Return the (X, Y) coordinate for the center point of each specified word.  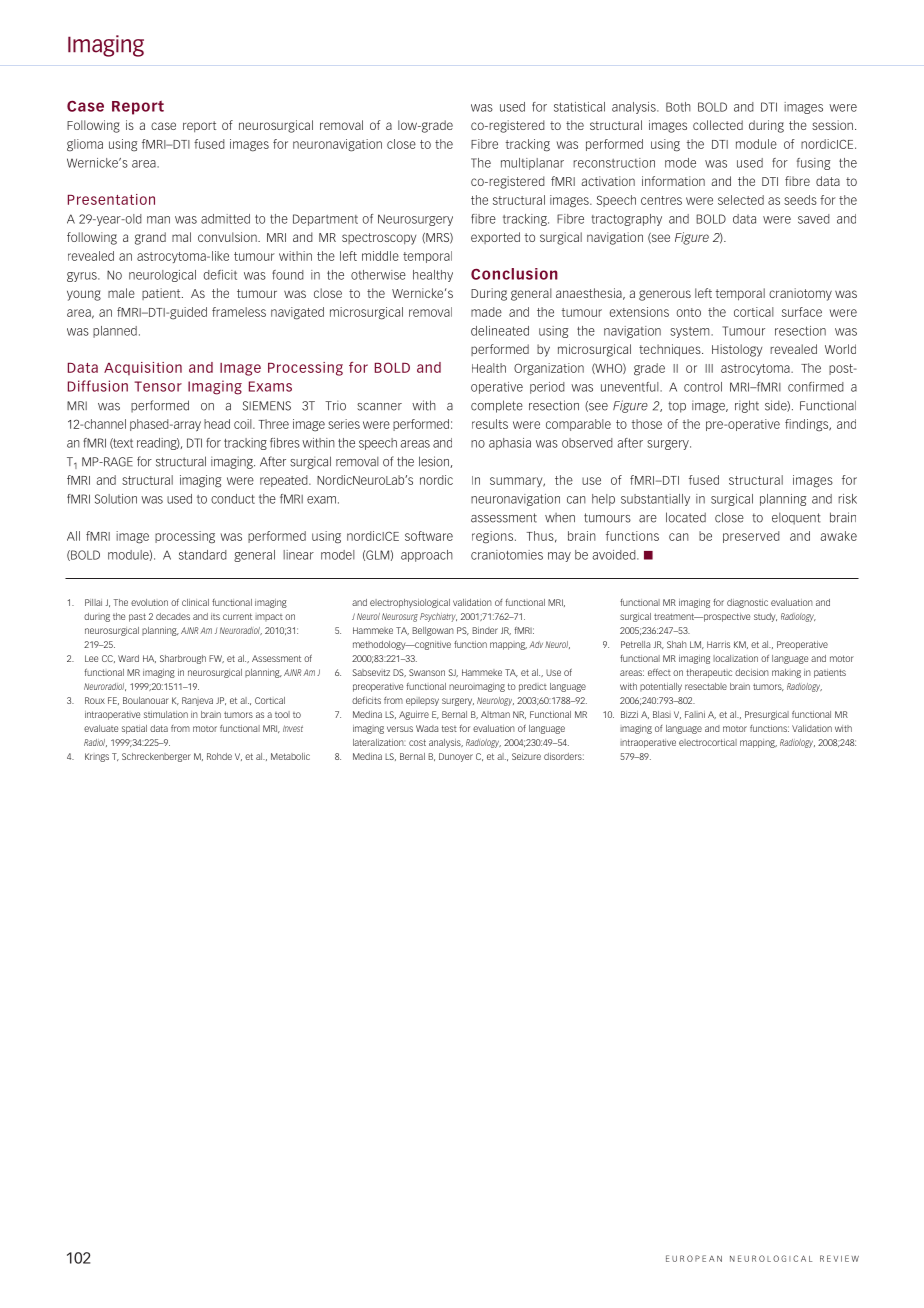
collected (718, 125)
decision (752, 672)
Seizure (526, 756)
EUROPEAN (694, 1258)
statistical (579, 107)
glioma (85, 145)
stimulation (166, 714)
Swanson (427, 672)
